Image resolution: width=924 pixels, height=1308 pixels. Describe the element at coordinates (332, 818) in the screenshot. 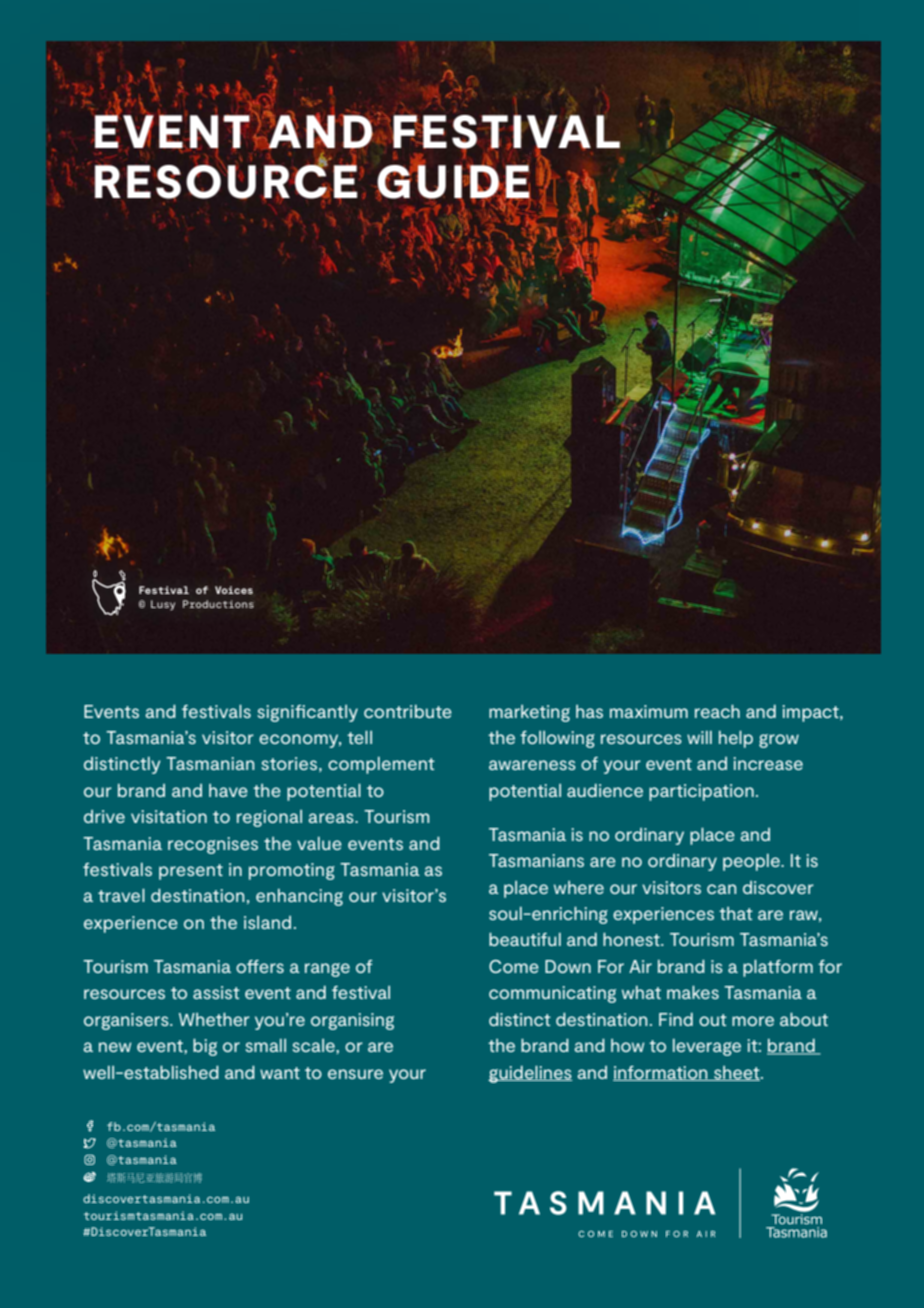

I see `areas` at that location.
